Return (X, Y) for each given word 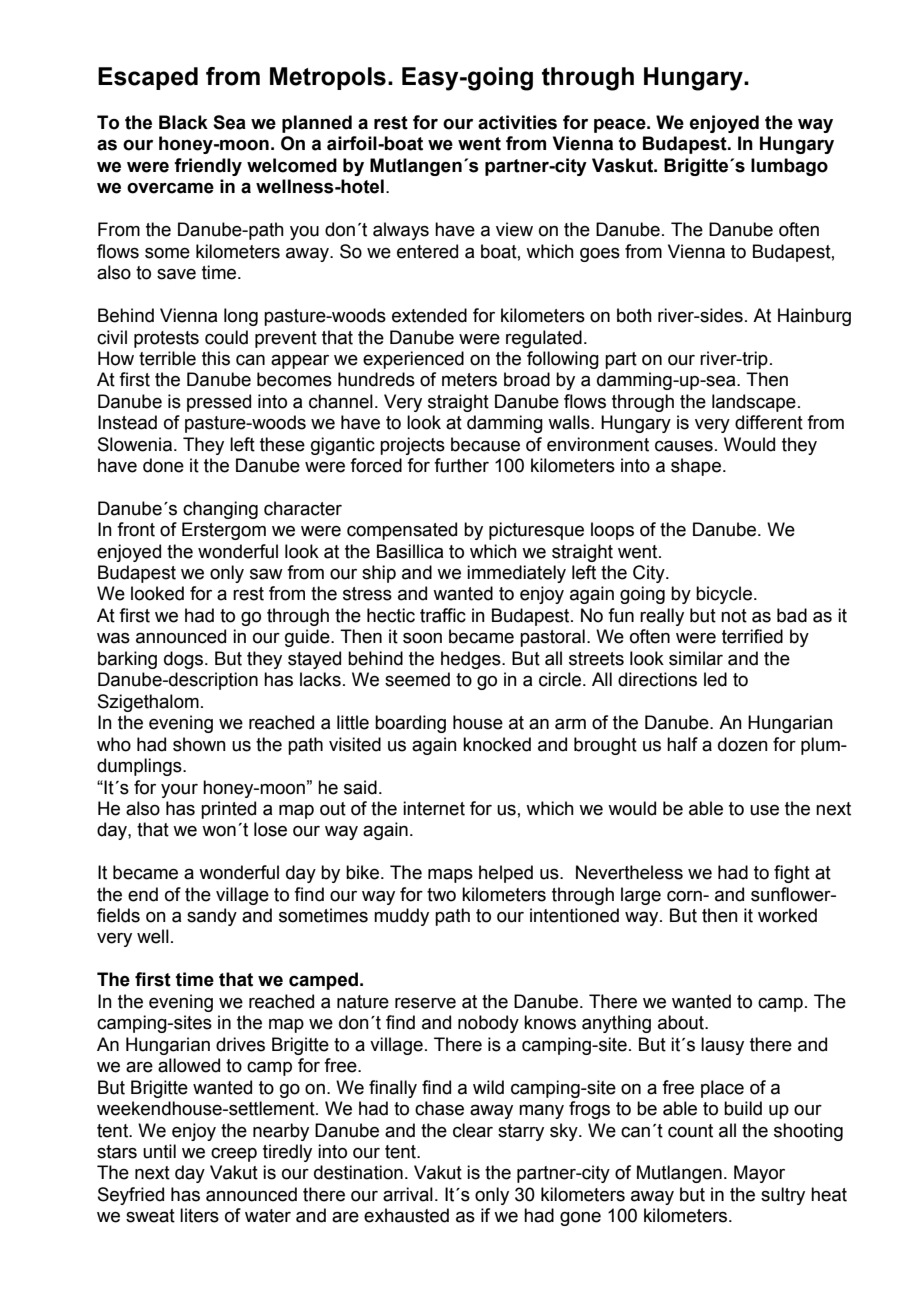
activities (517, 122)
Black (183, 122)
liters (199, 1215)
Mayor (759, 1174)
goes (600, 255)
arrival (408, 1194)
